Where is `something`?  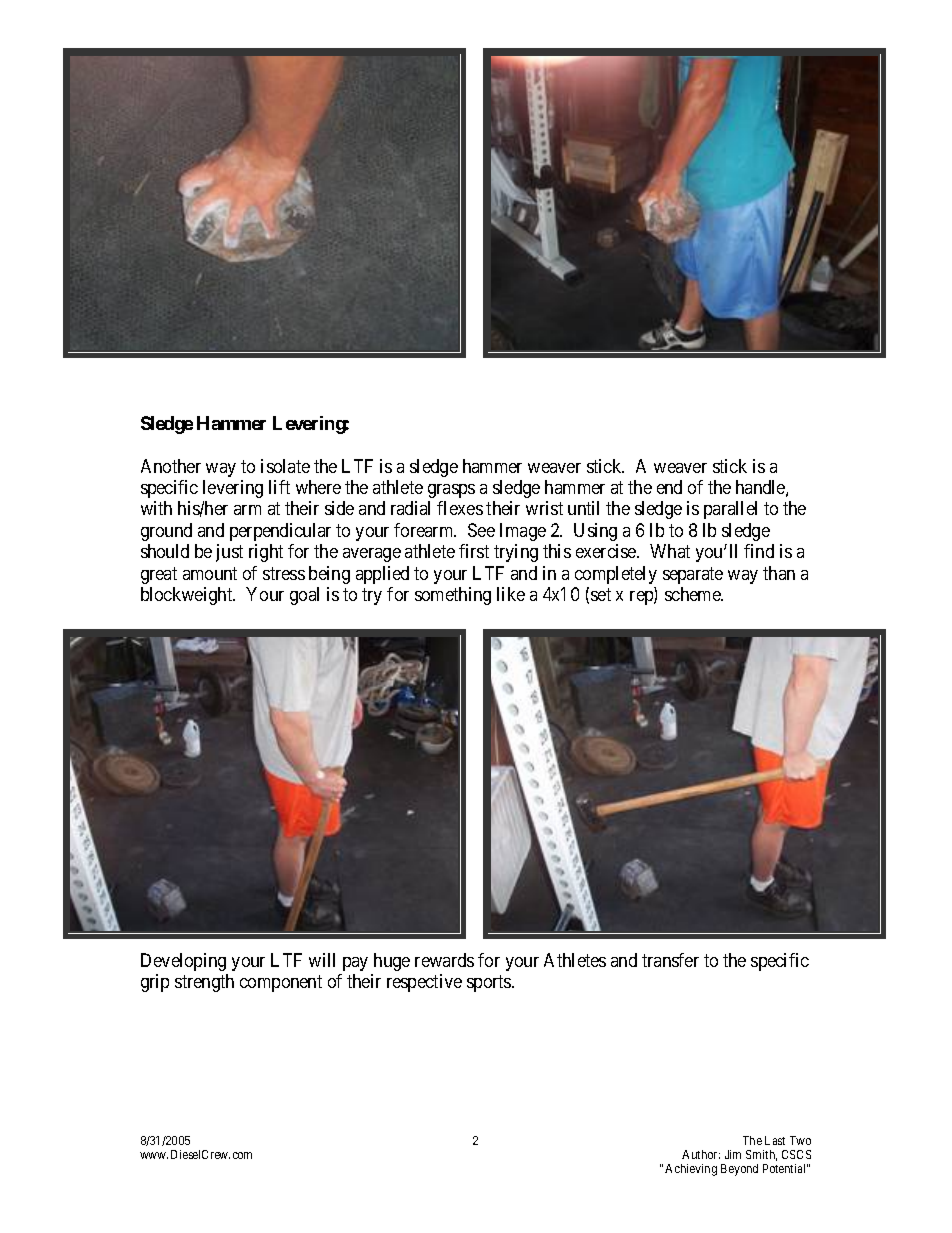
something is located at coordinates (453, 596).
